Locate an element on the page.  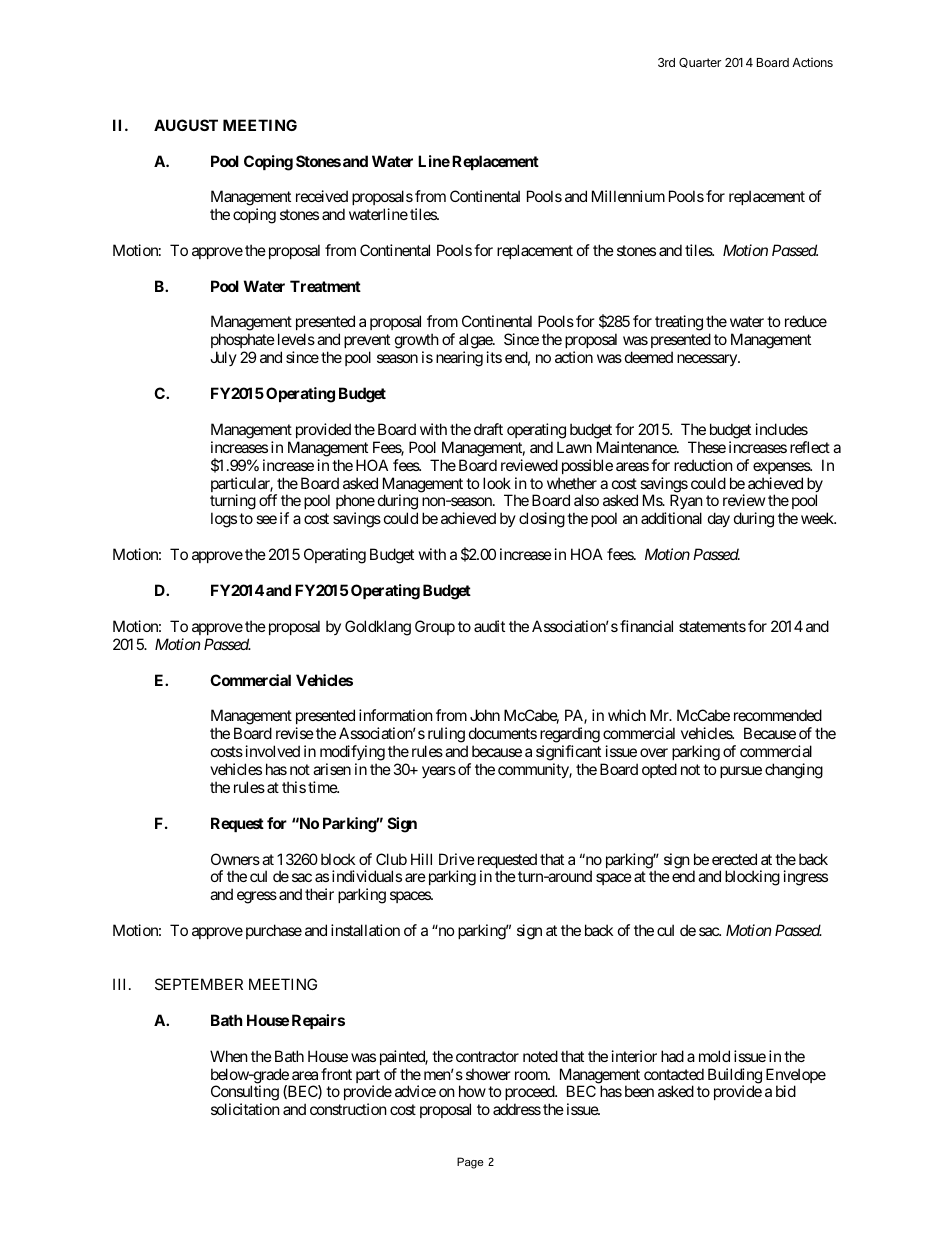
Quarter is located at coordinates (700, 63).
